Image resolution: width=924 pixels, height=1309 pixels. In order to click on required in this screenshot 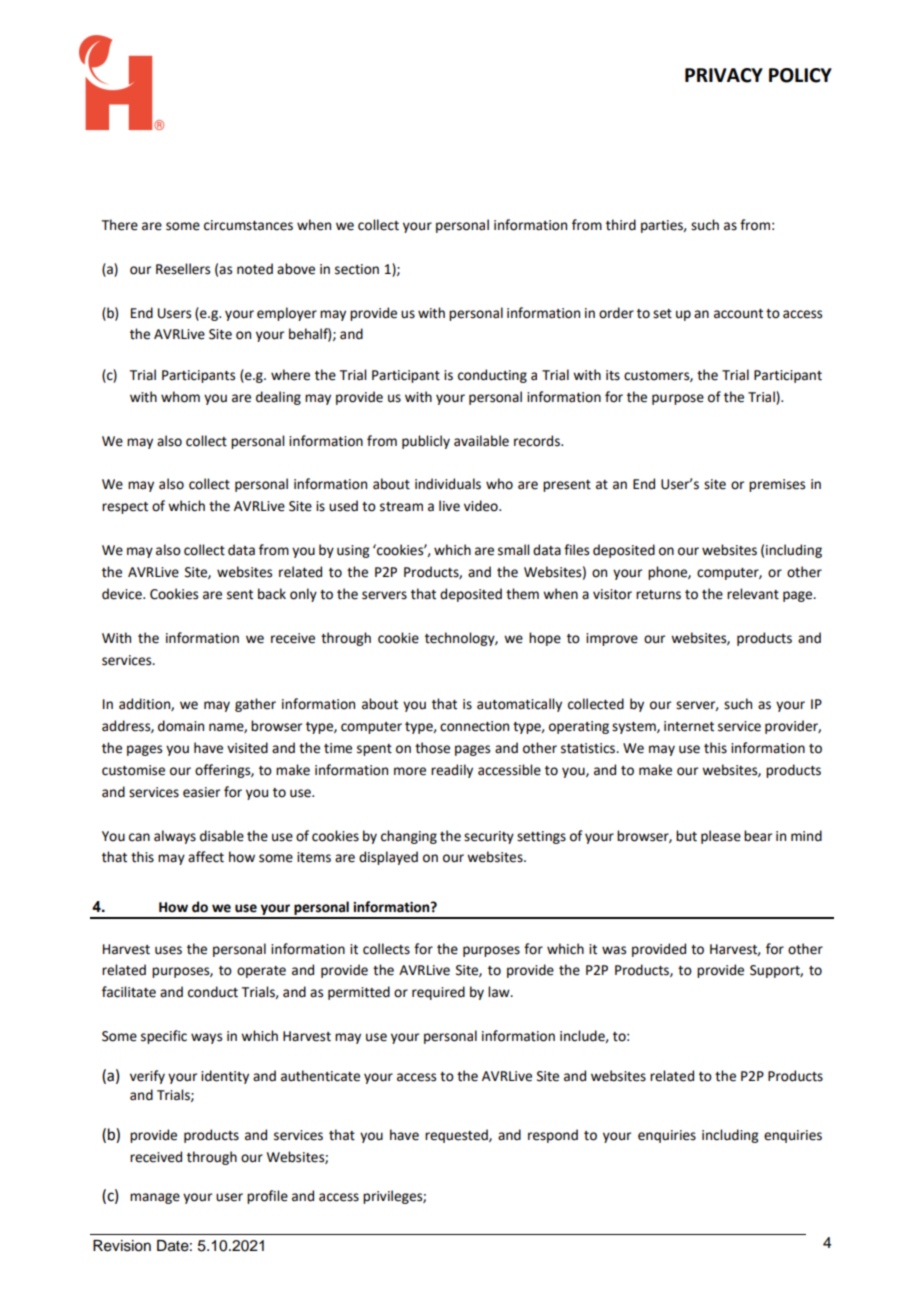, I will do `click(438, 993)`.
